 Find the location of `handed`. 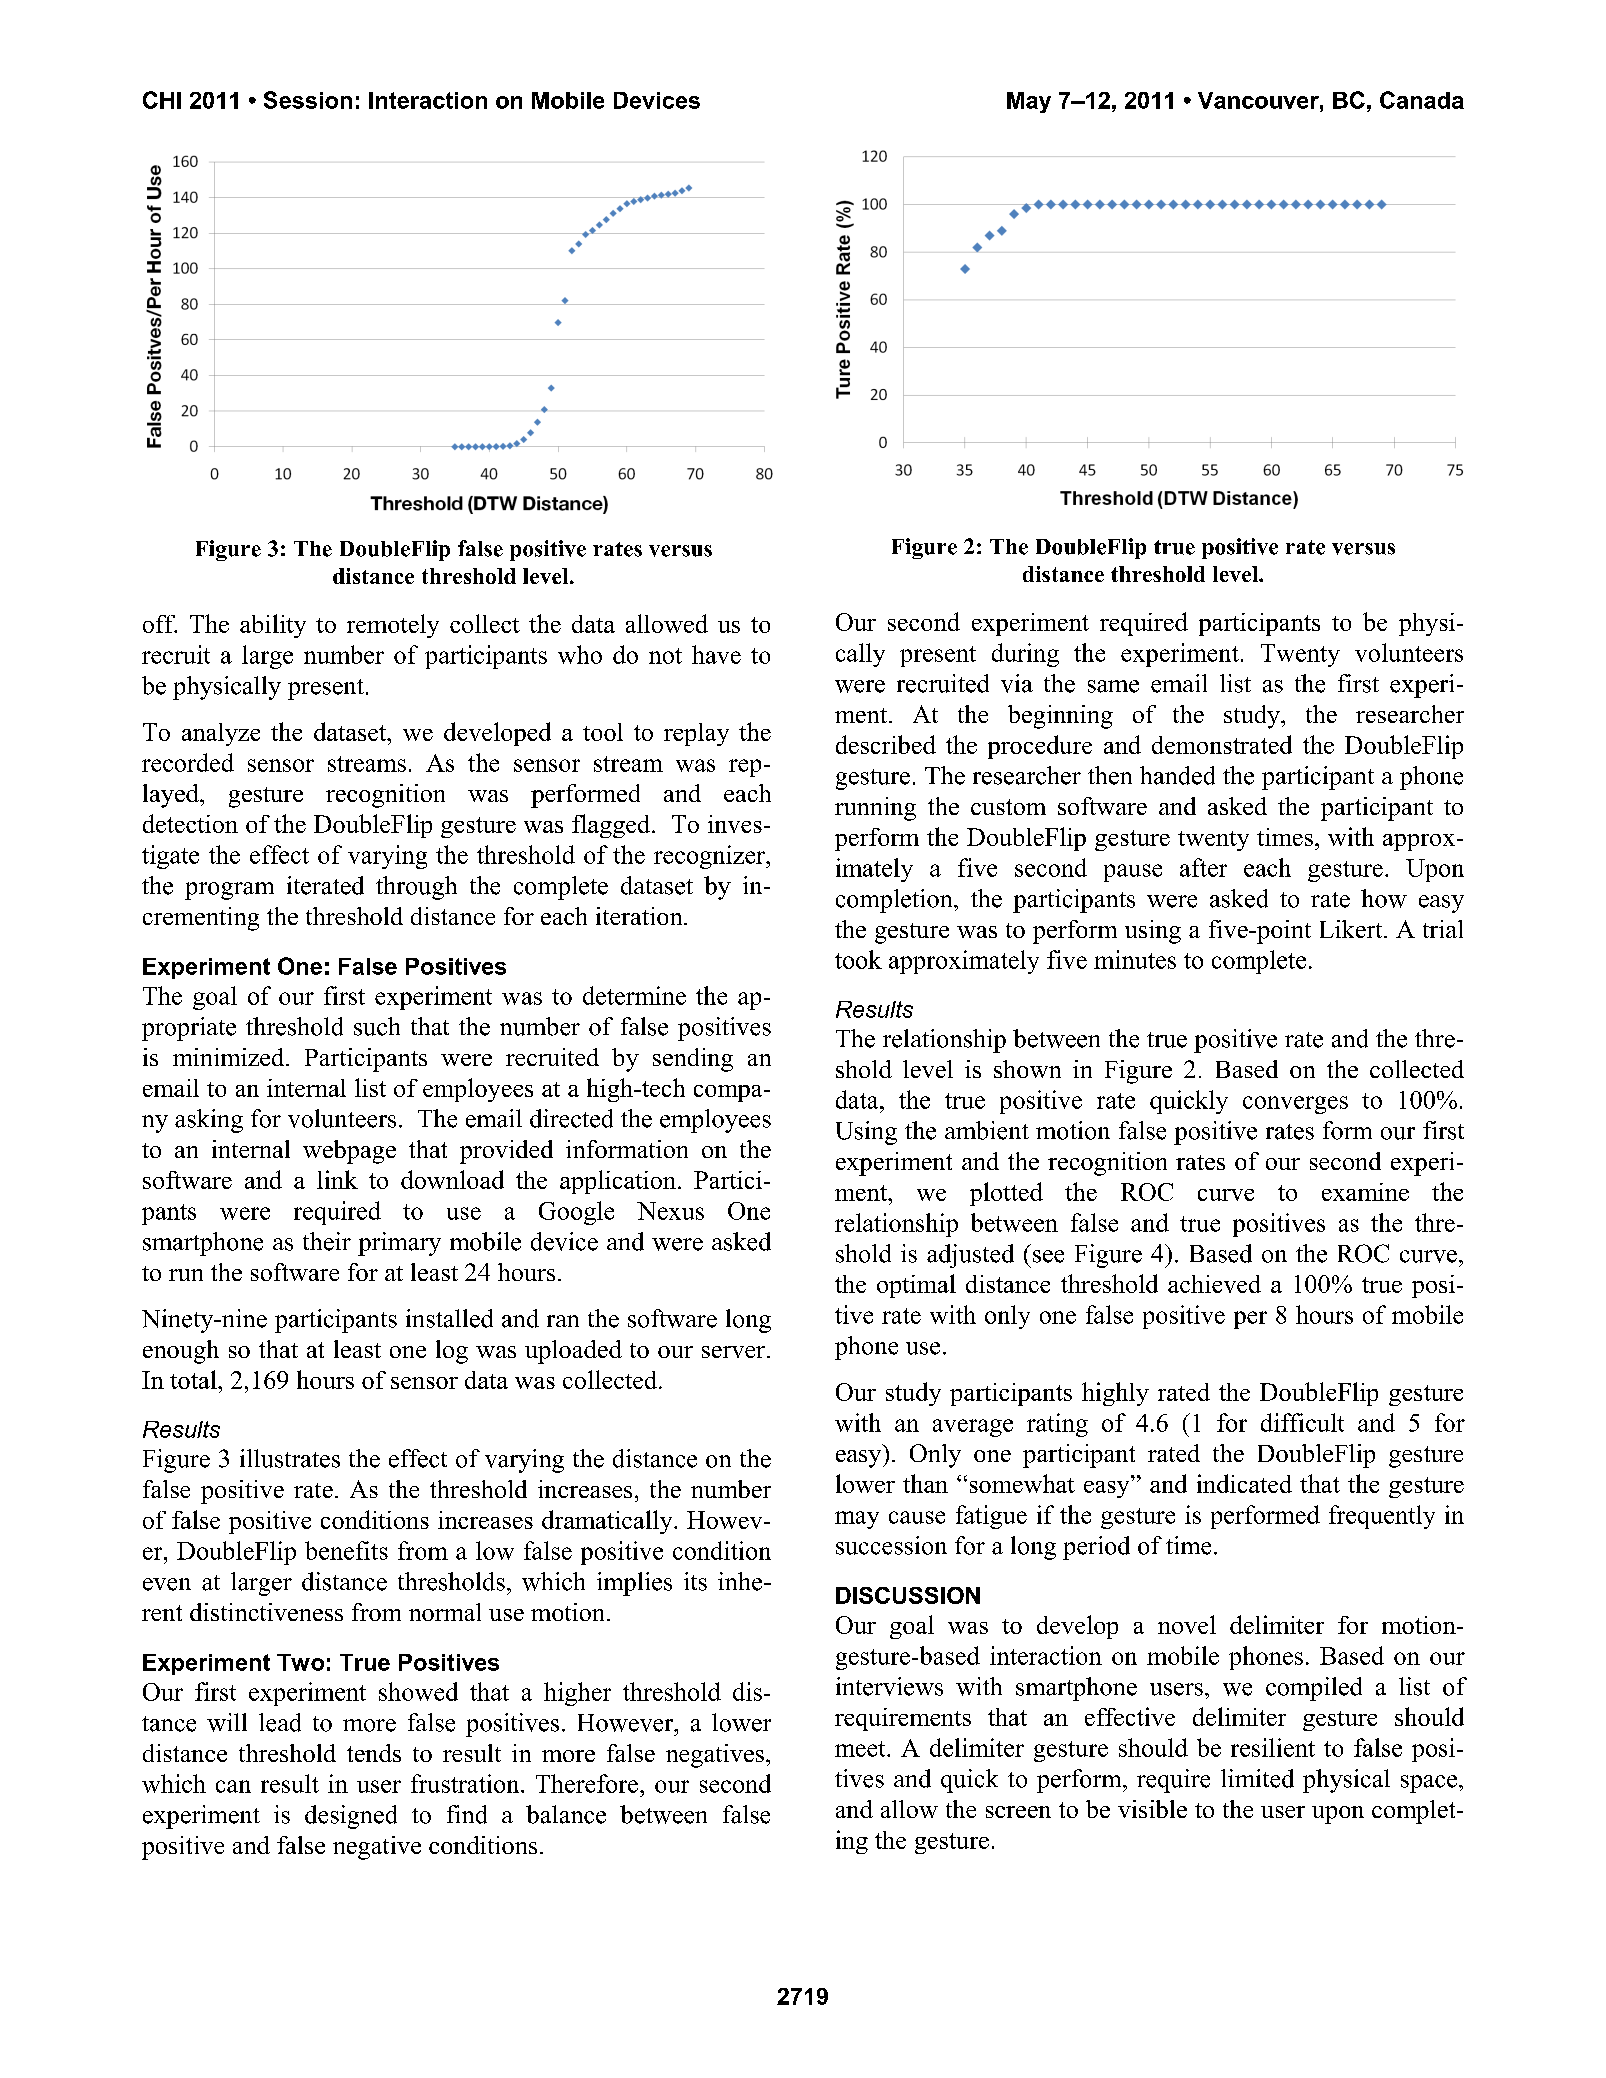

handed is located at coordinates (1177, 775).
